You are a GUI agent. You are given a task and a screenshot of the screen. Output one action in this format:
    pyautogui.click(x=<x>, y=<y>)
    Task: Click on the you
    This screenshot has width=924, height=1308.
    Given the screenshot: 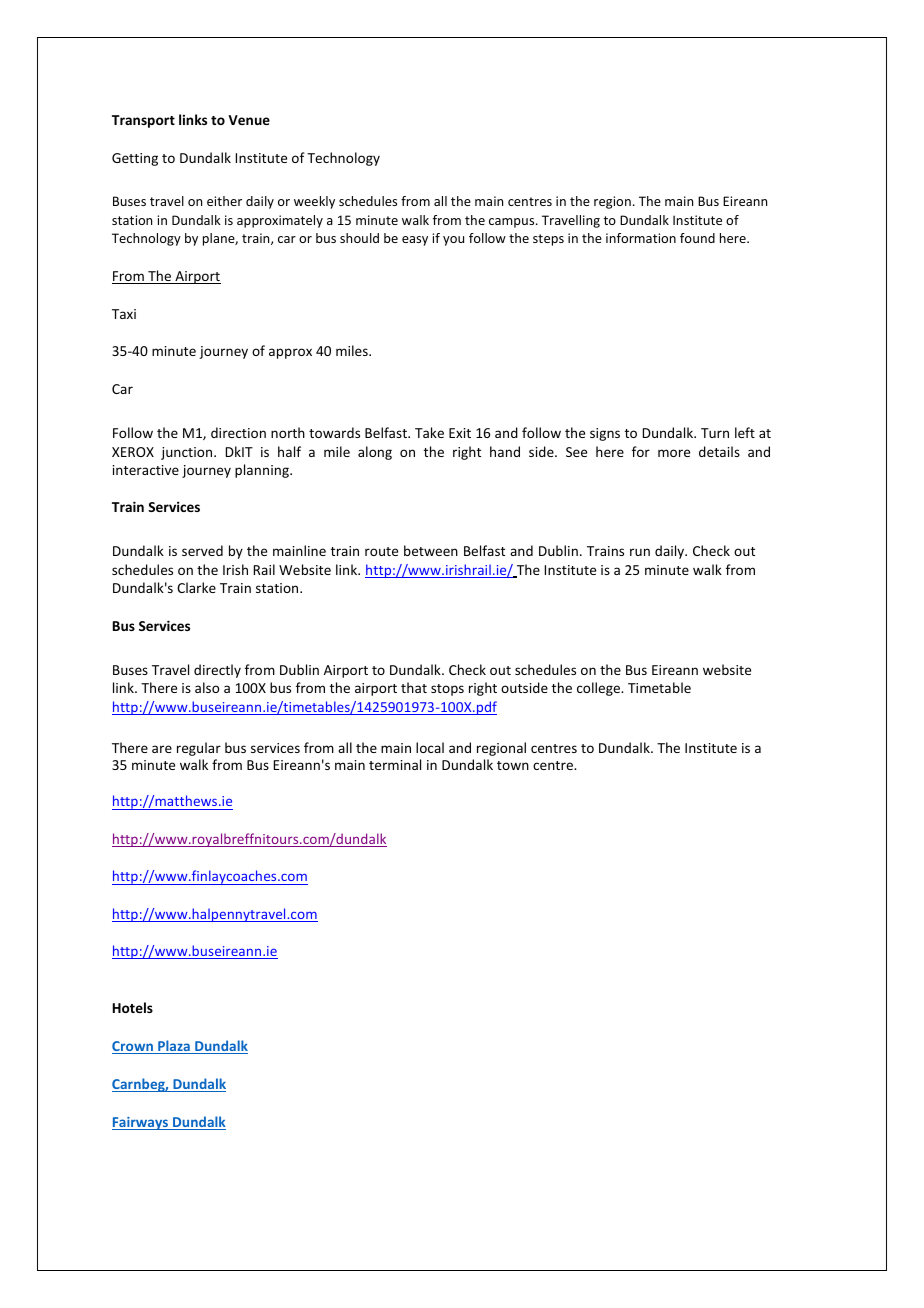 What is the action you would take?
    pyautogui.click(x=453, y=241)
